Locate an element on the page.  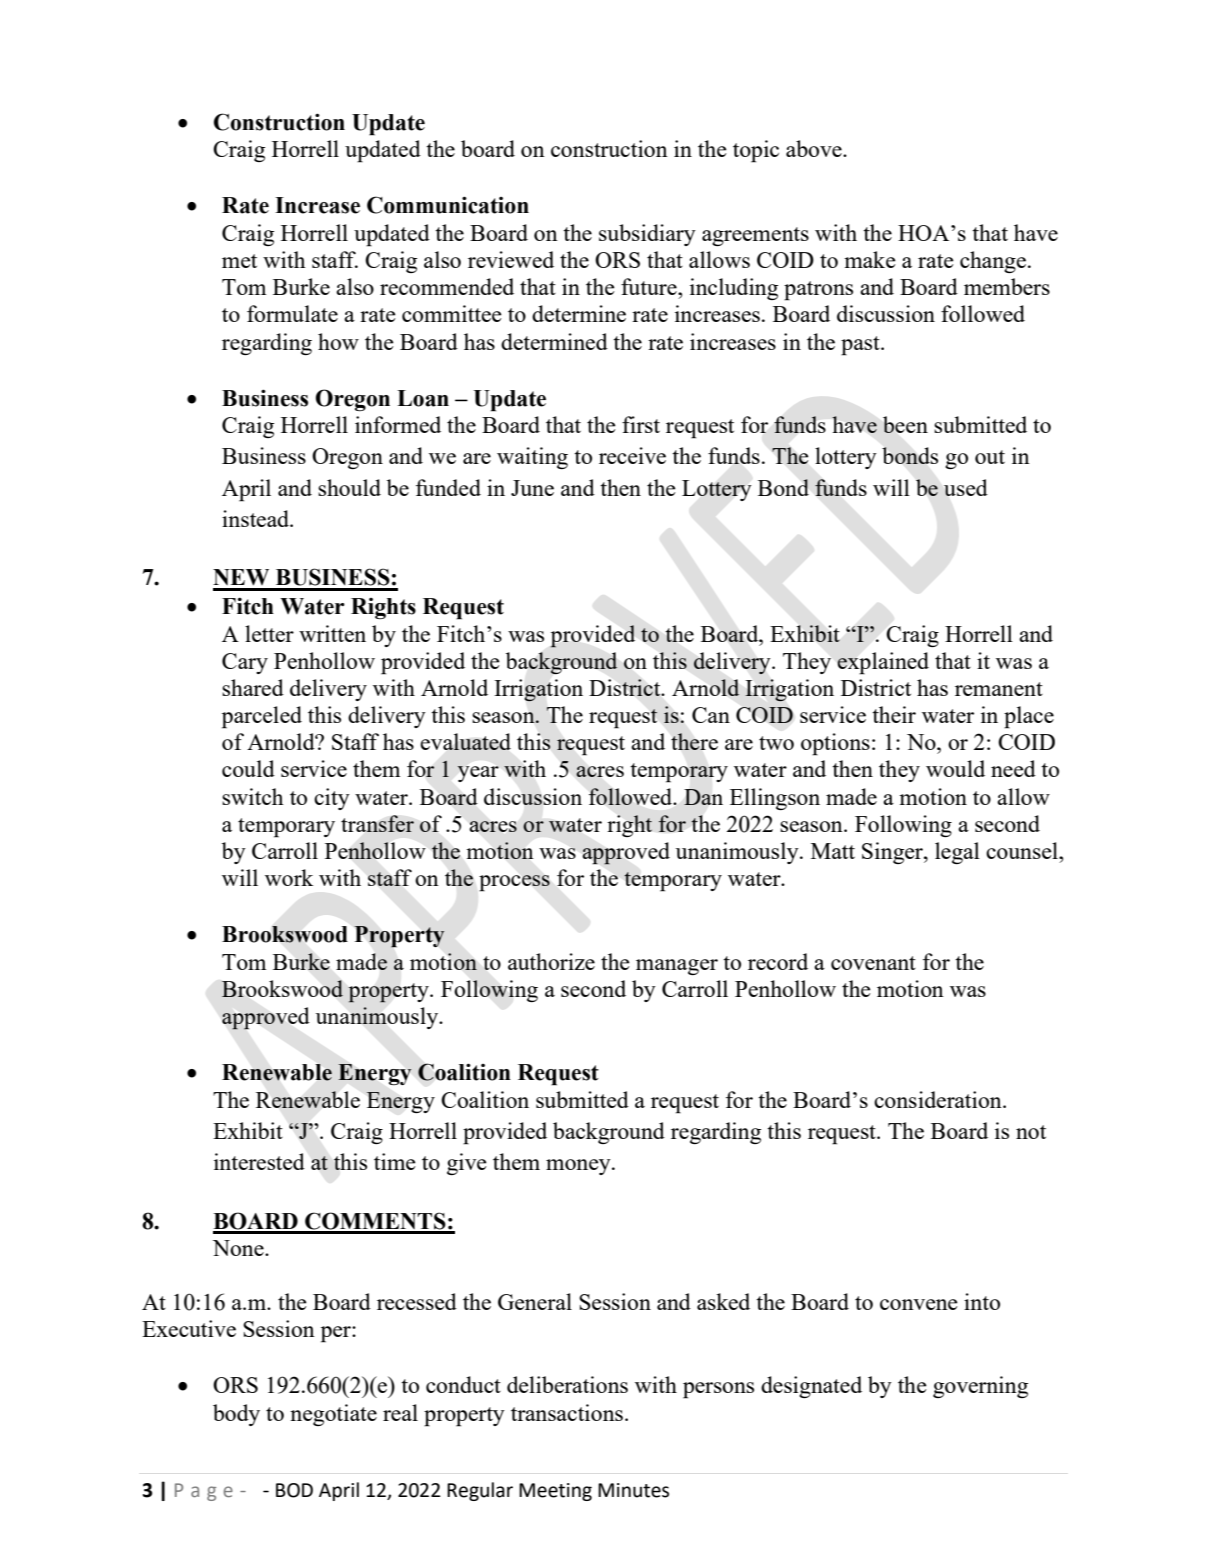
make is located at coordinates (870, 259).
